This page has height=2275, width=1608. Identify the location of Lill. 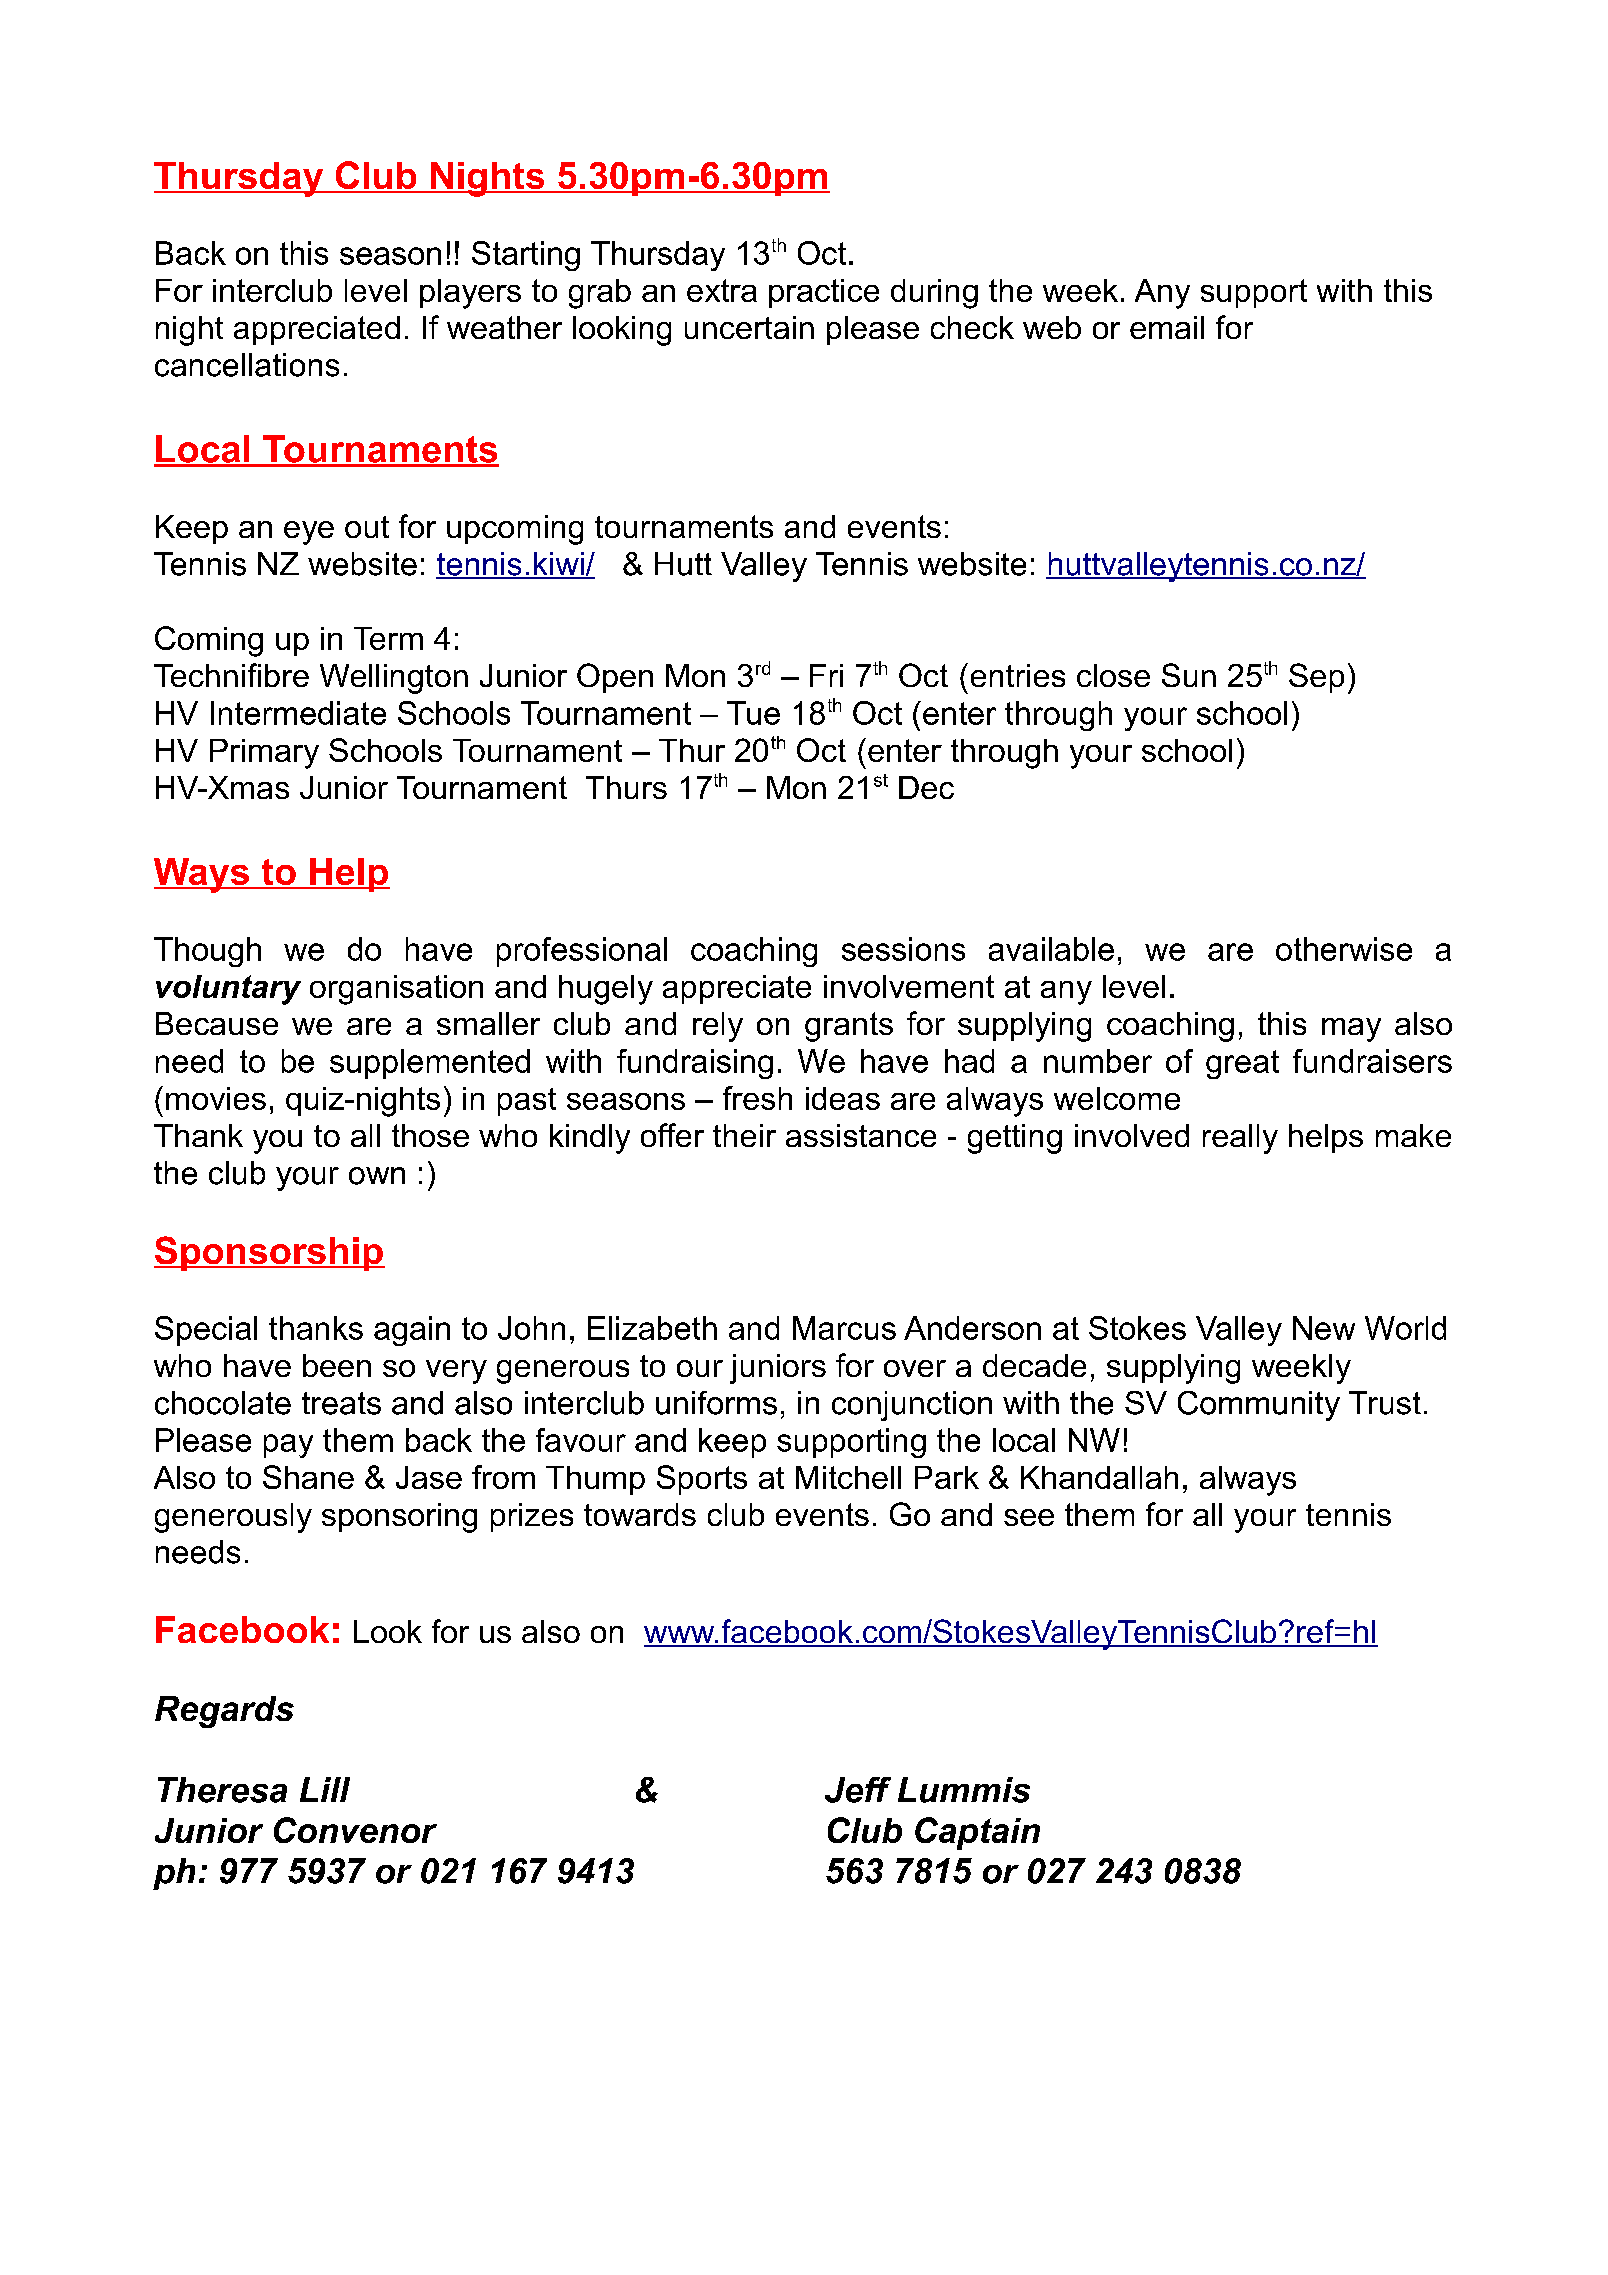
(325, 1789).
